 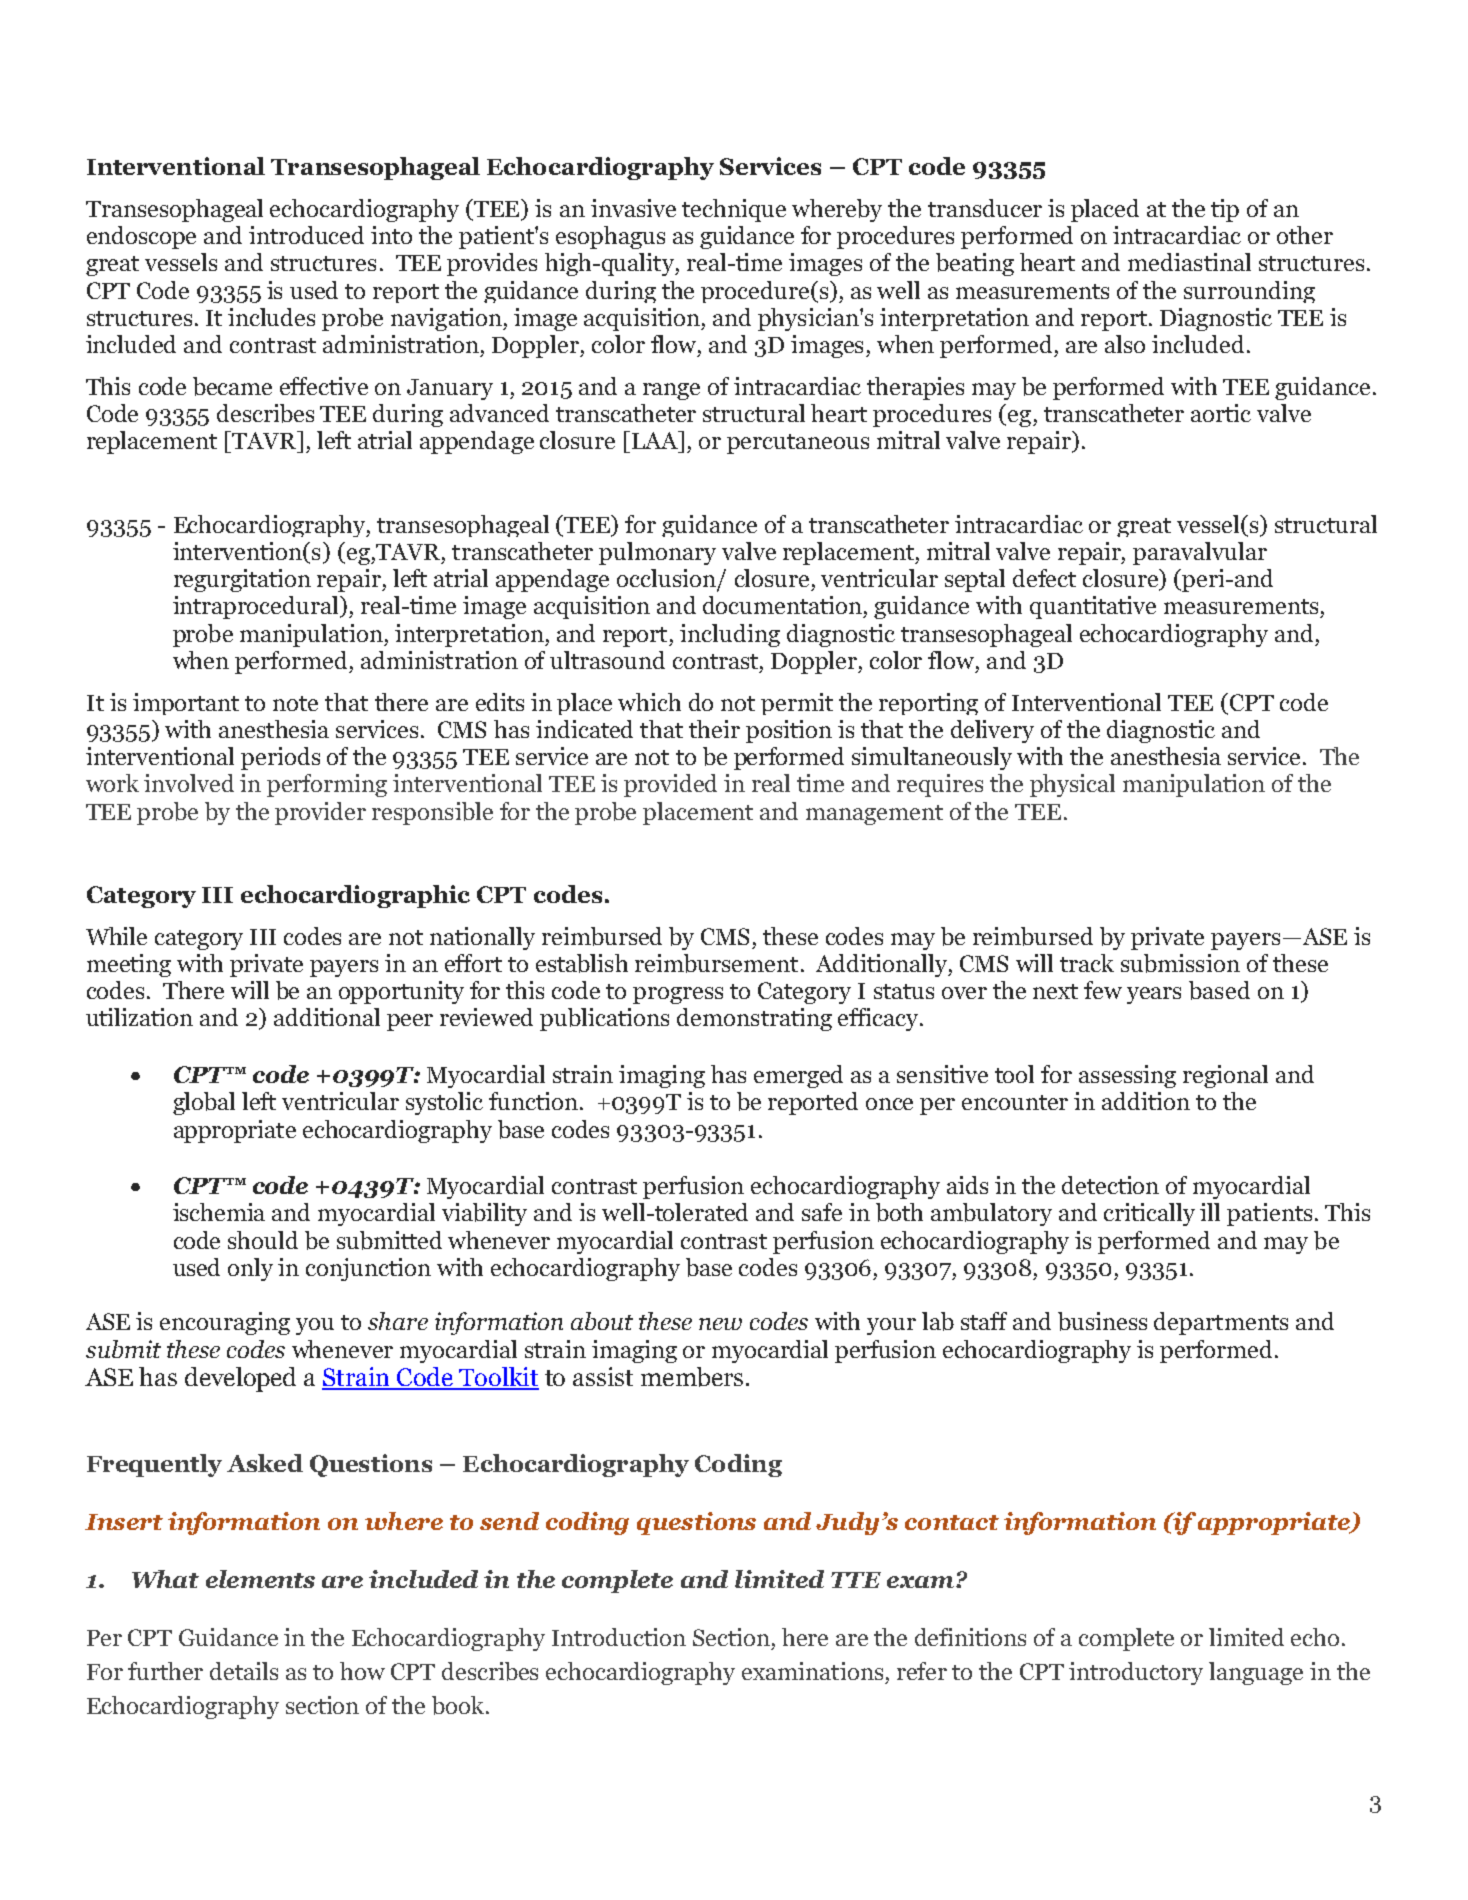 I want to click on members, so click(x=692, y=1377).
